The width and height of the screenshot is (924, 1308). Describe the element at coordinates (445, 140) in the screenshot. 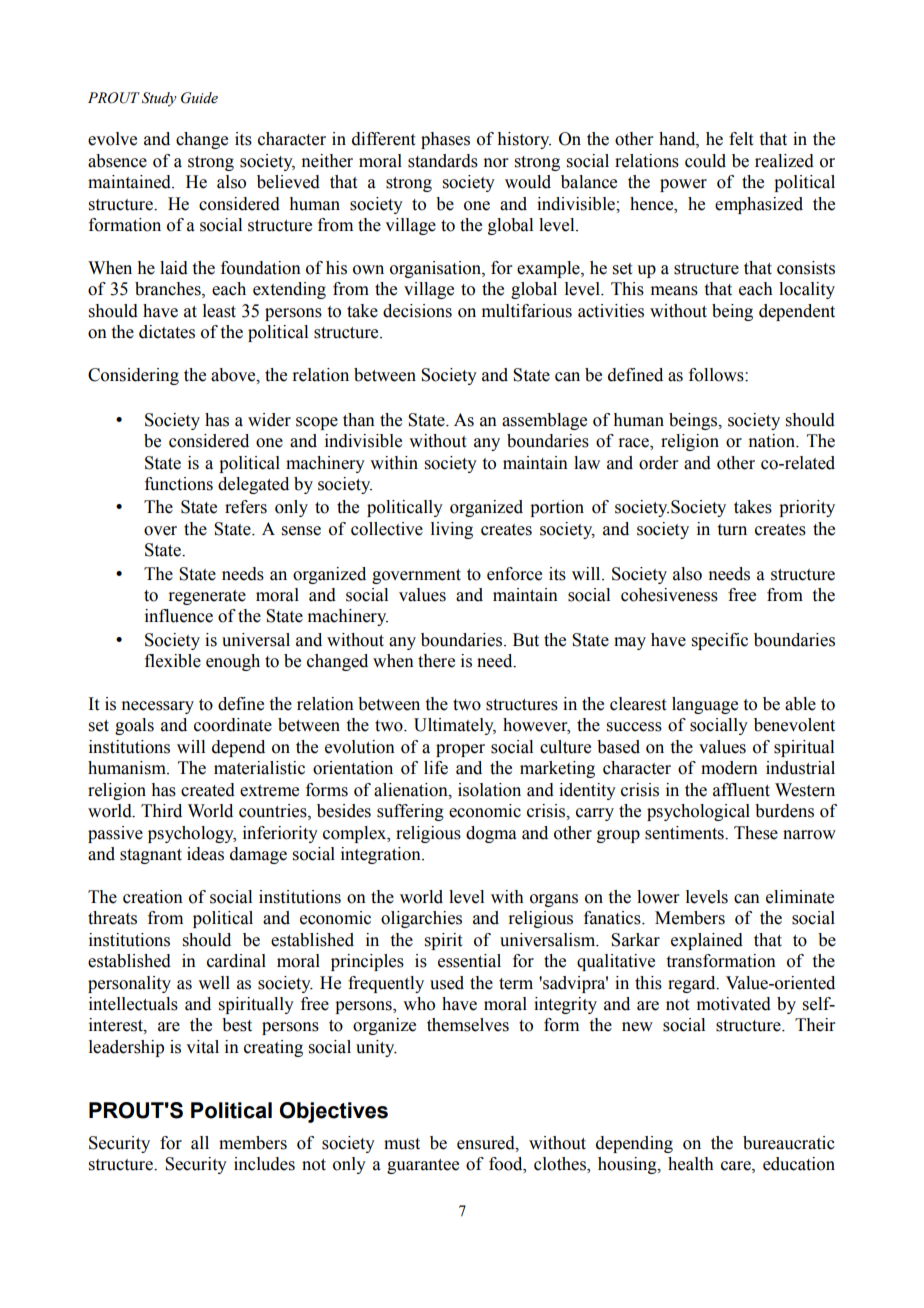

I see `phases` at that location.
